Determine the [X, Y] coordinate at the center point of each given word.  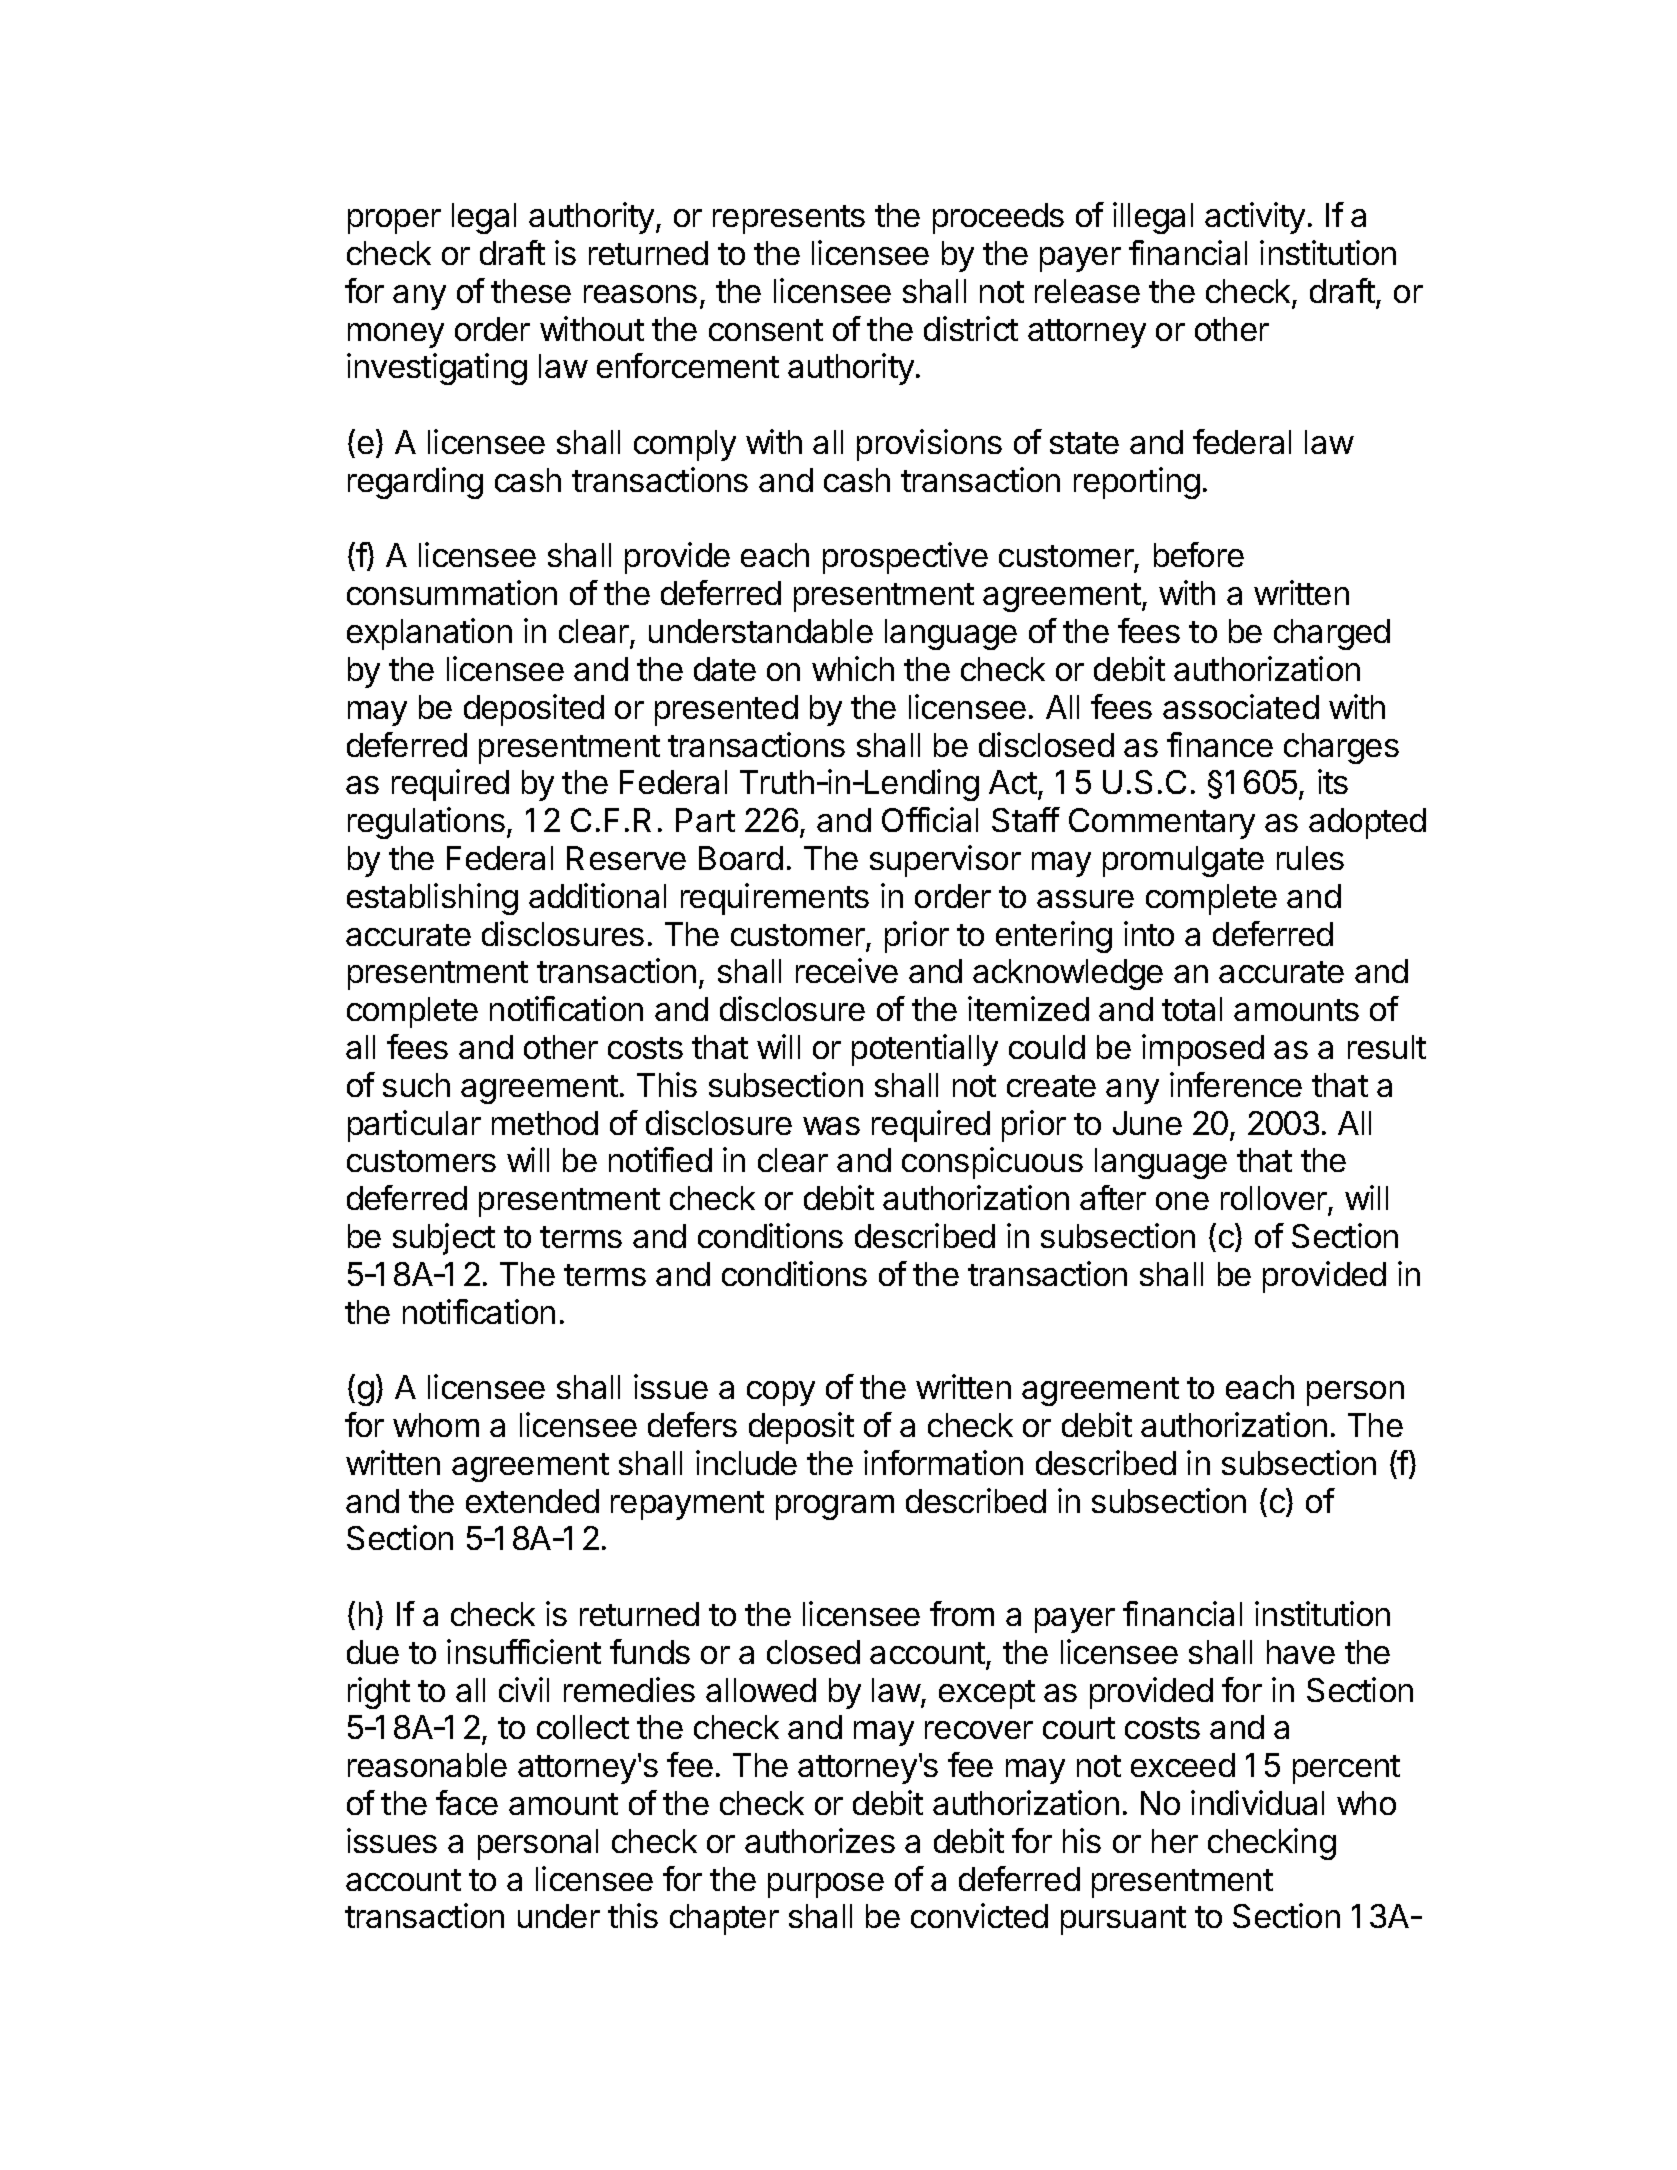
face [467, 1802]
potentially [925, 1050]
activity [1255, 218]
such [416, 1085]
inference [1236, 1084]
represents [789, 219]
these [531, 291]
